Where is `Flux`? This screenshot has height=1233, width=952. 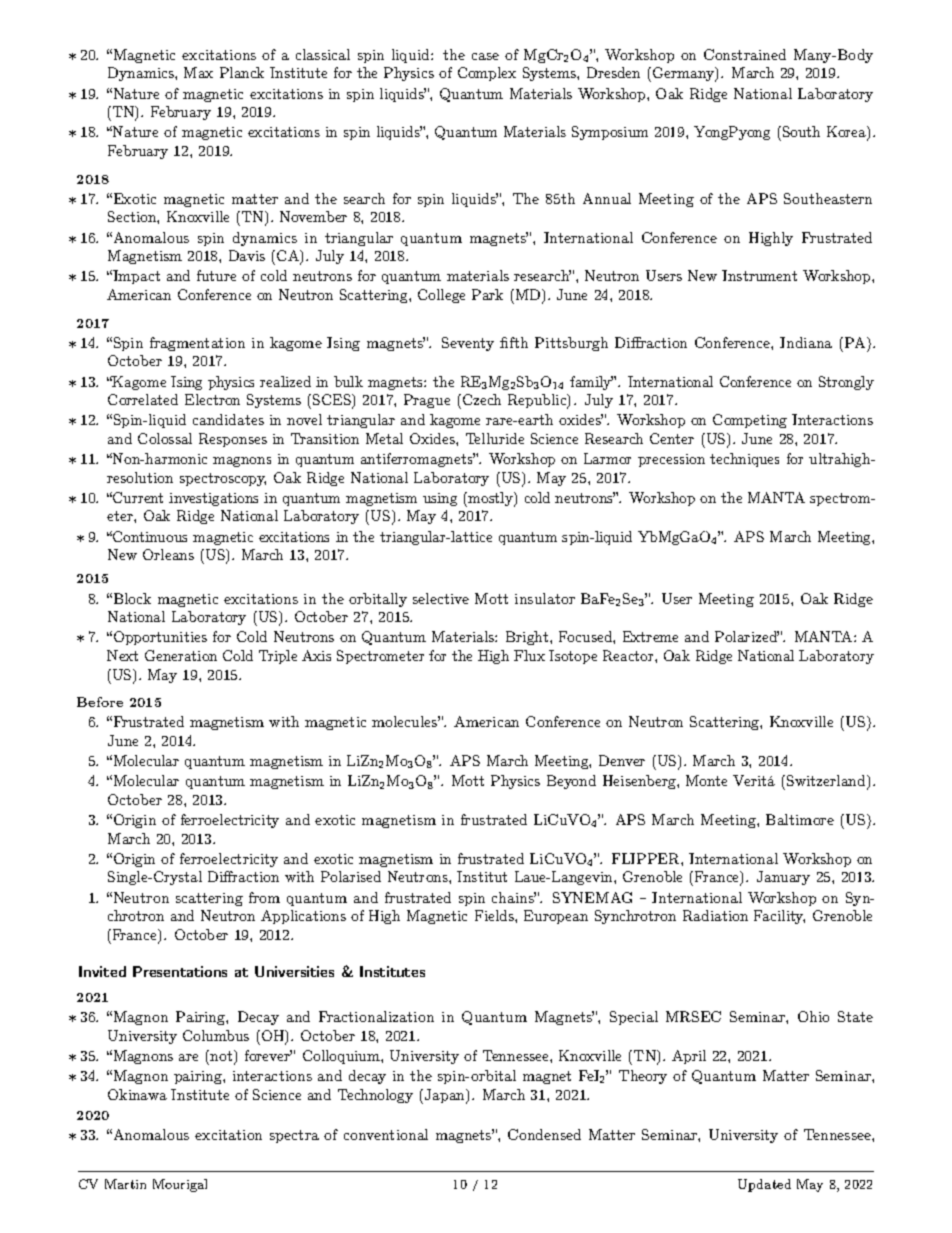 Flux is located at coordinates (529, 655).
